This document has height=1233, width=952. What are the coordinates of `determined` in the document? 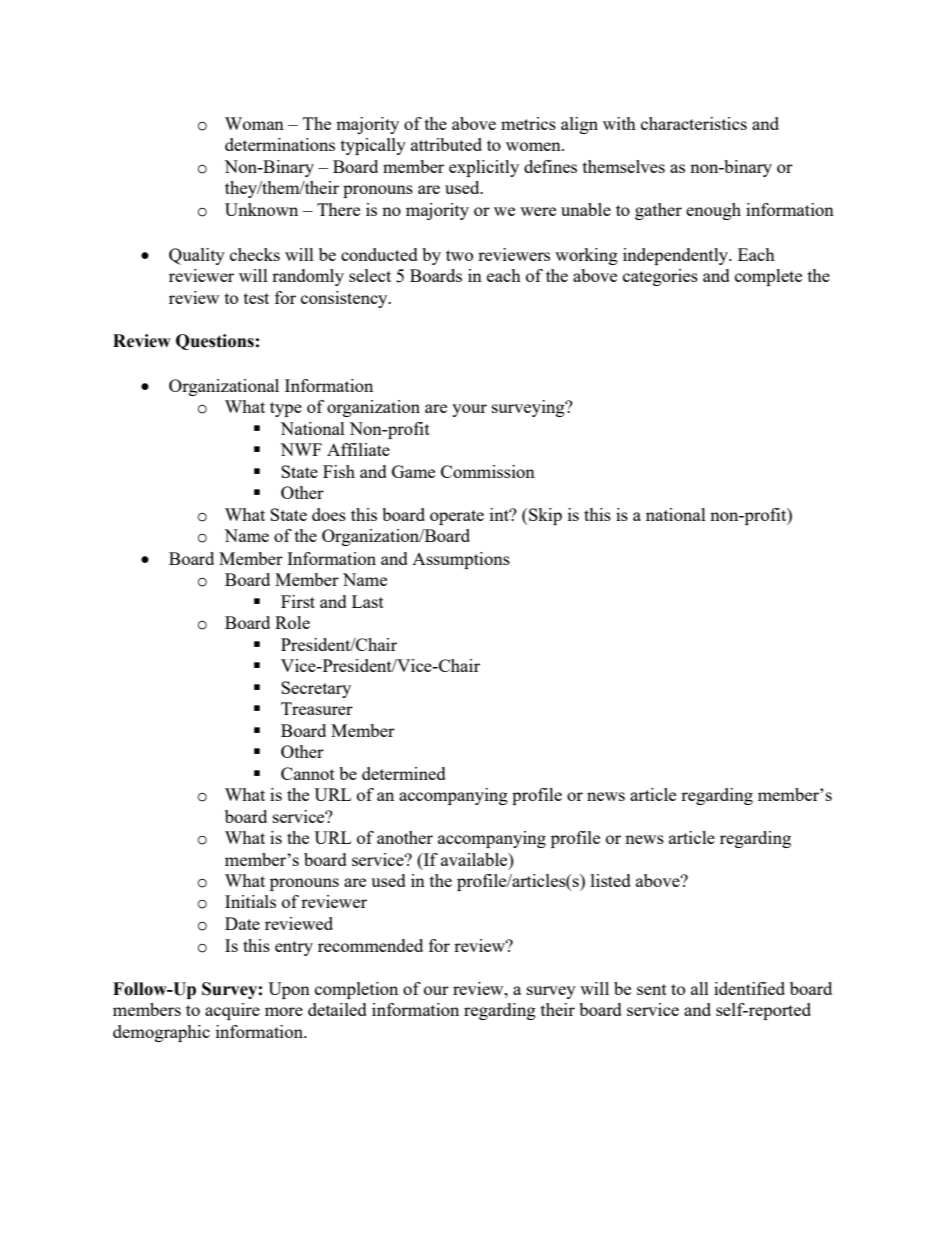 It's located at (404, 773).
